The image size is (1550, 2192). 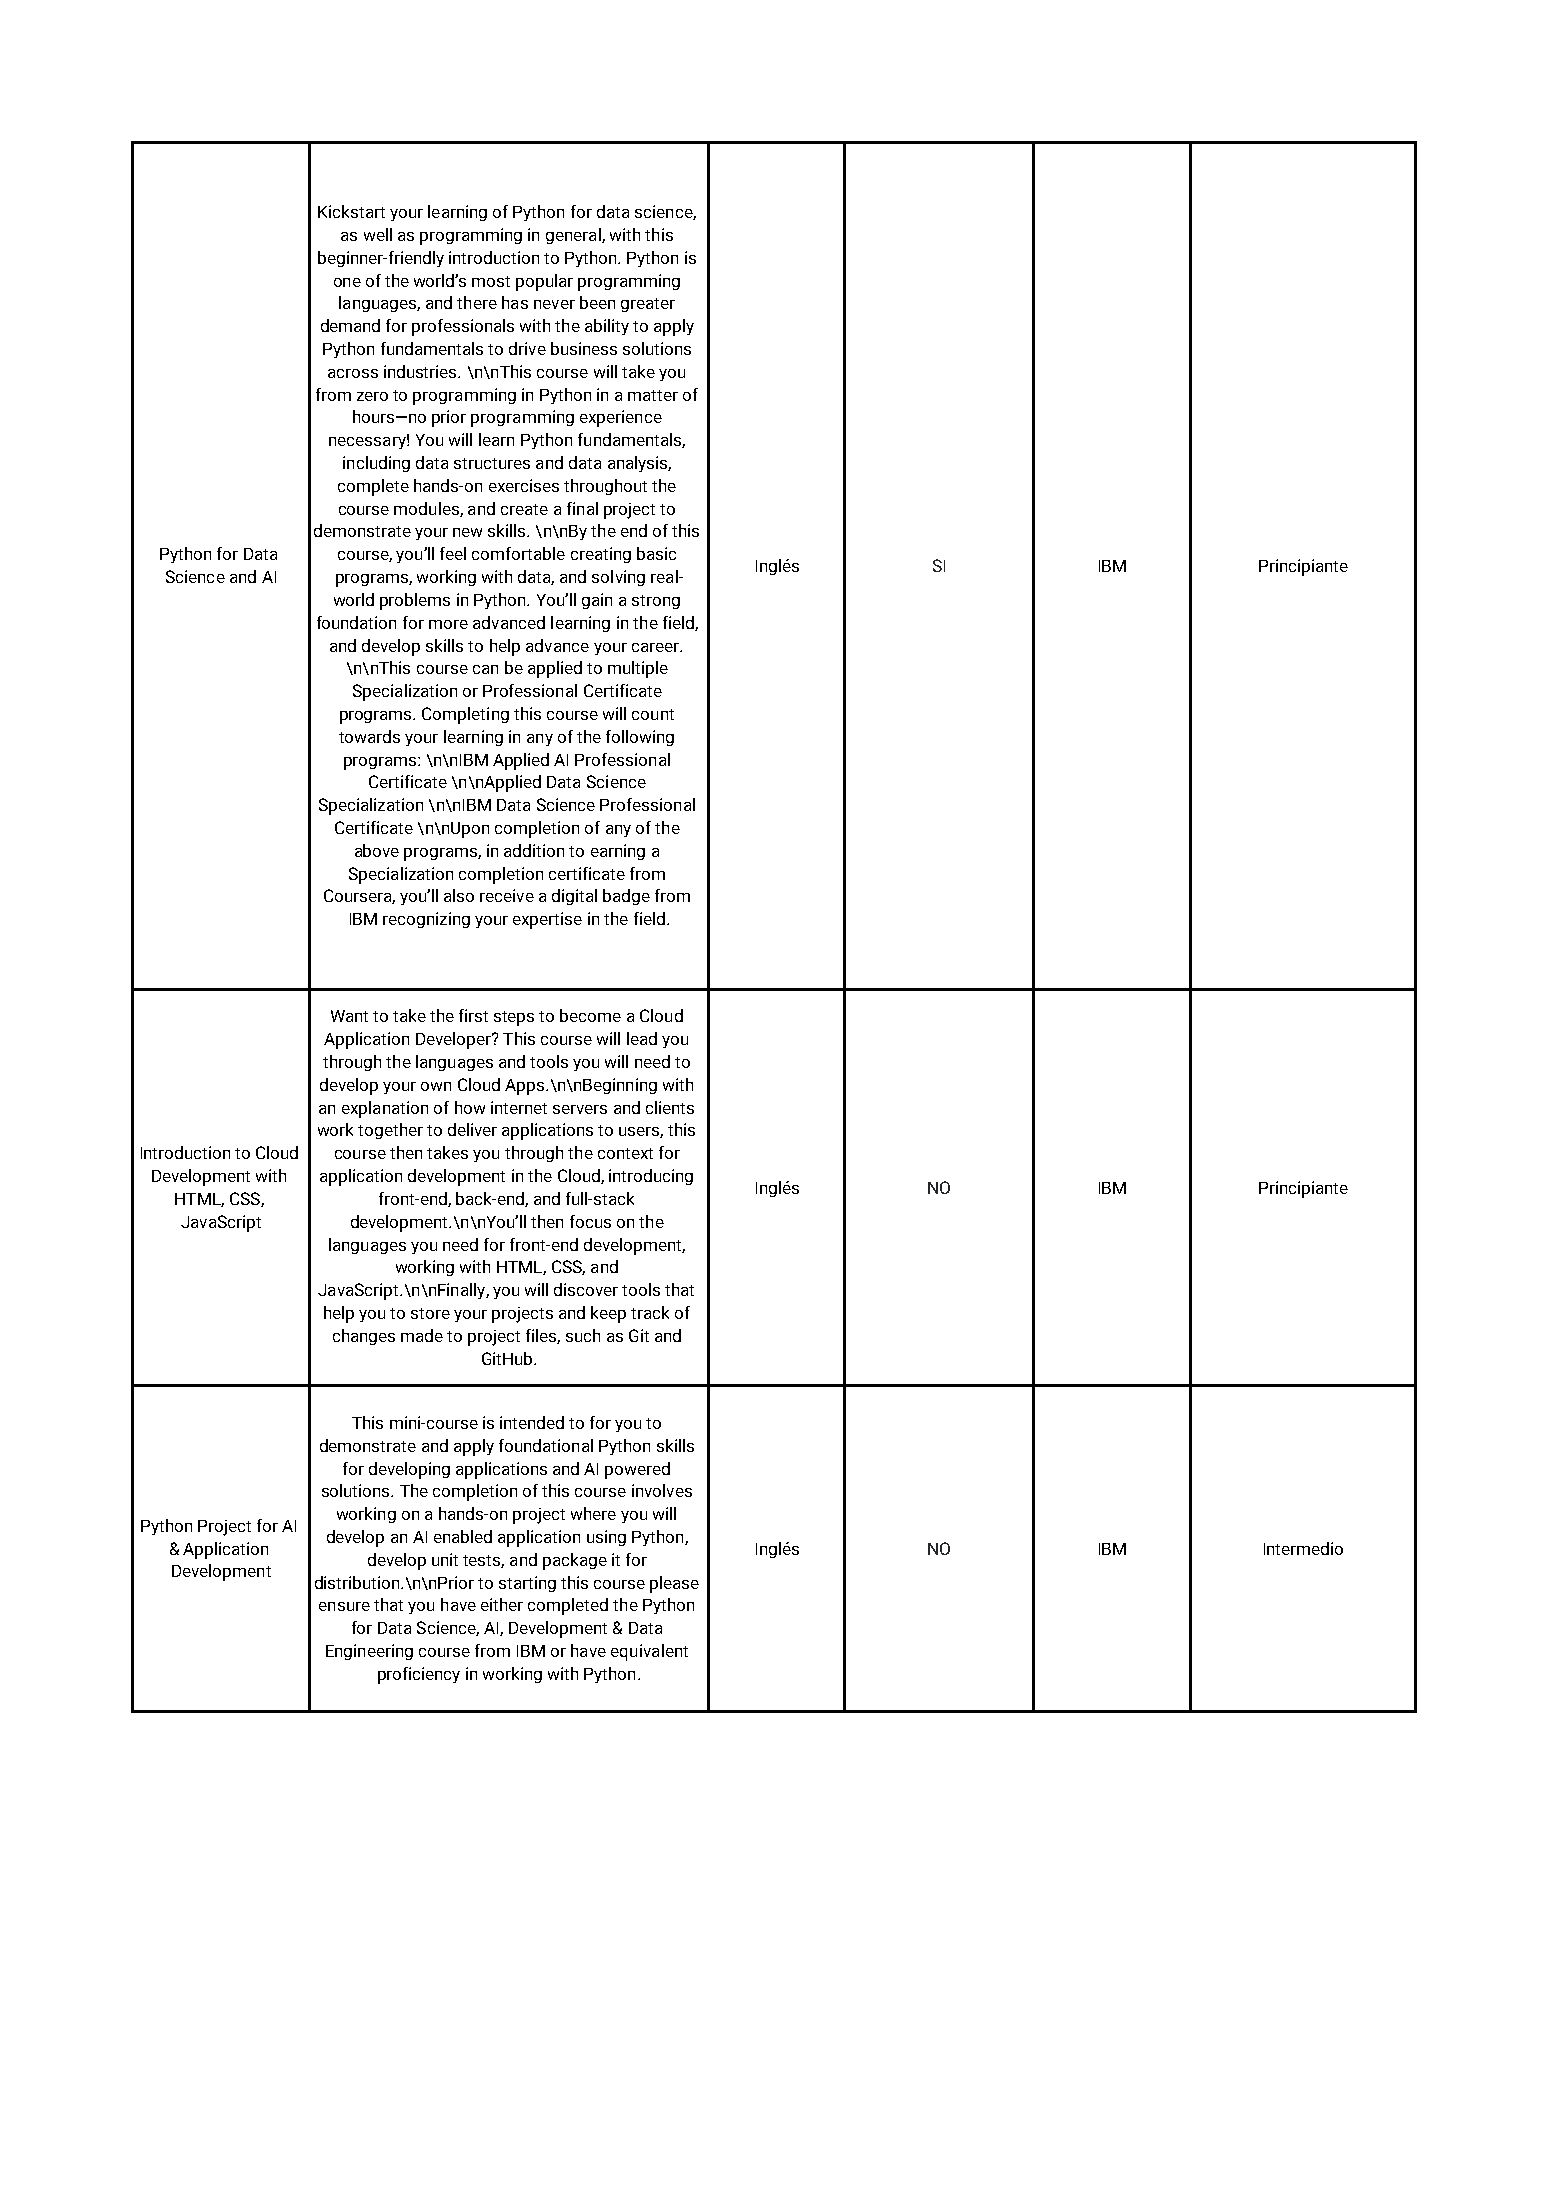 What do you see at coordinates (377, 850) in the image?
I see `above` at bounding box center [377, 850].
